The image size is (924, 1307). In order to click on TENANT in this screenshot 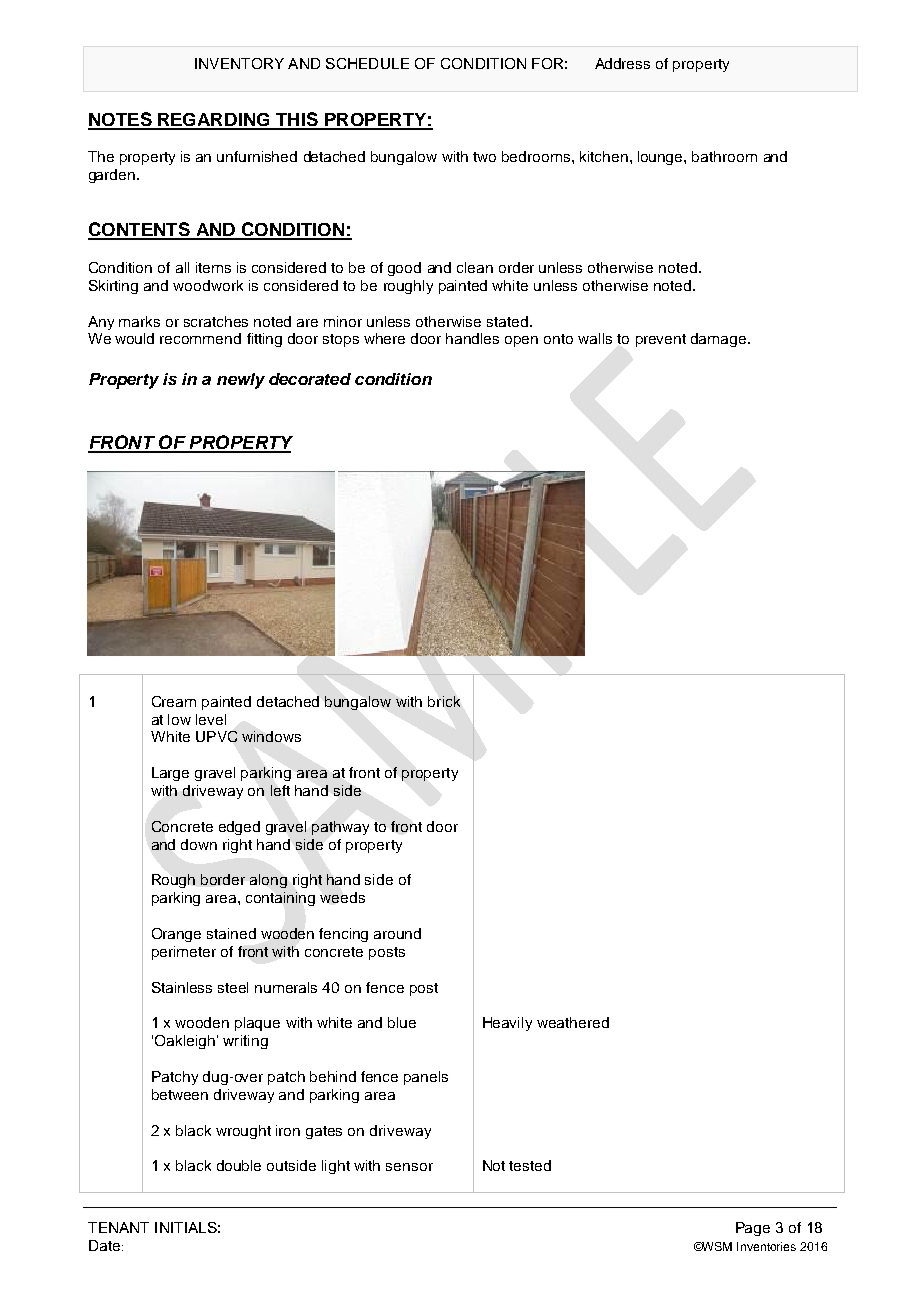, I will do `click(118, 1227)`.
